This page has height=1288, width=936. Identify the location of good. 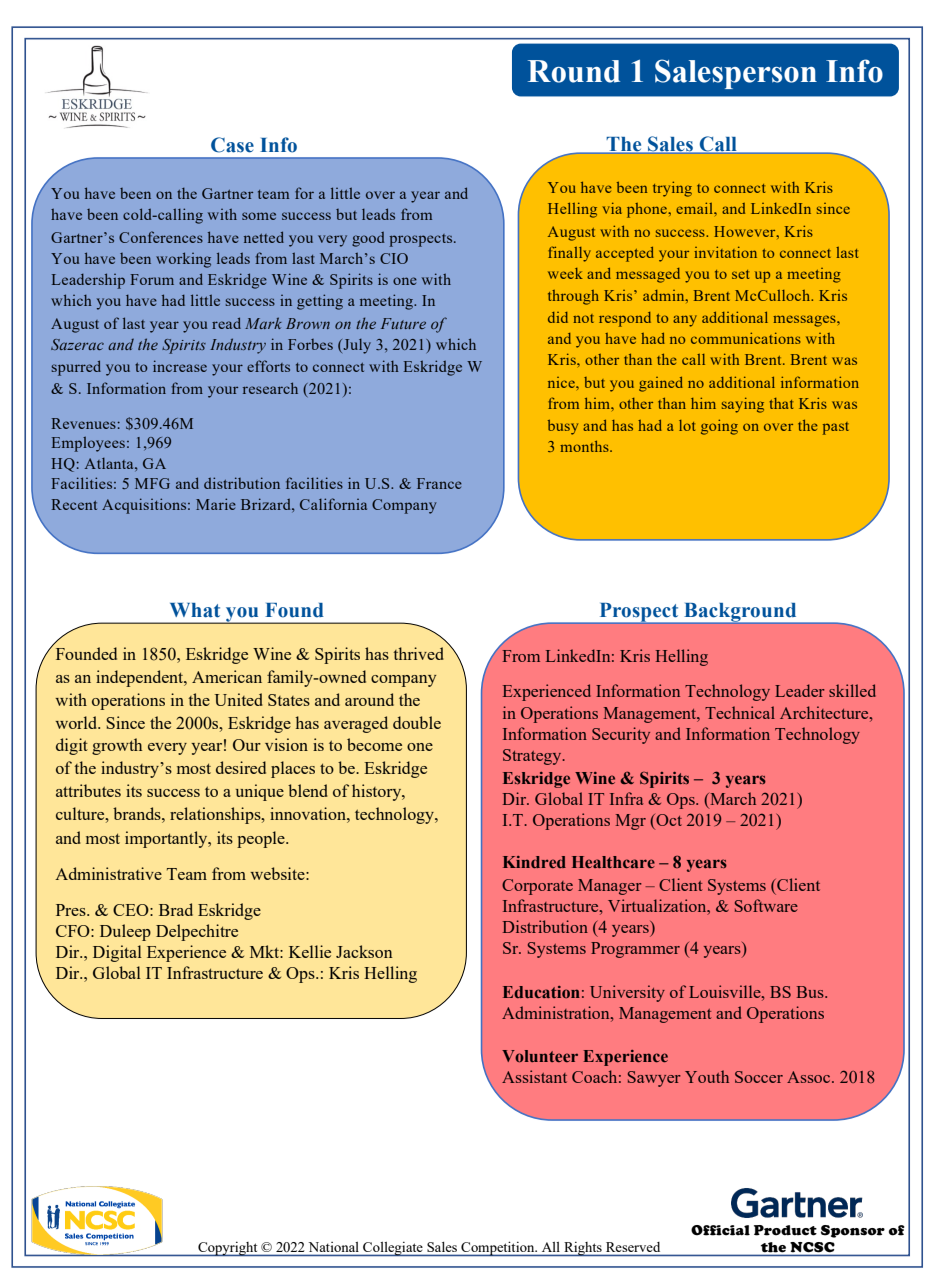
(368, 239).
